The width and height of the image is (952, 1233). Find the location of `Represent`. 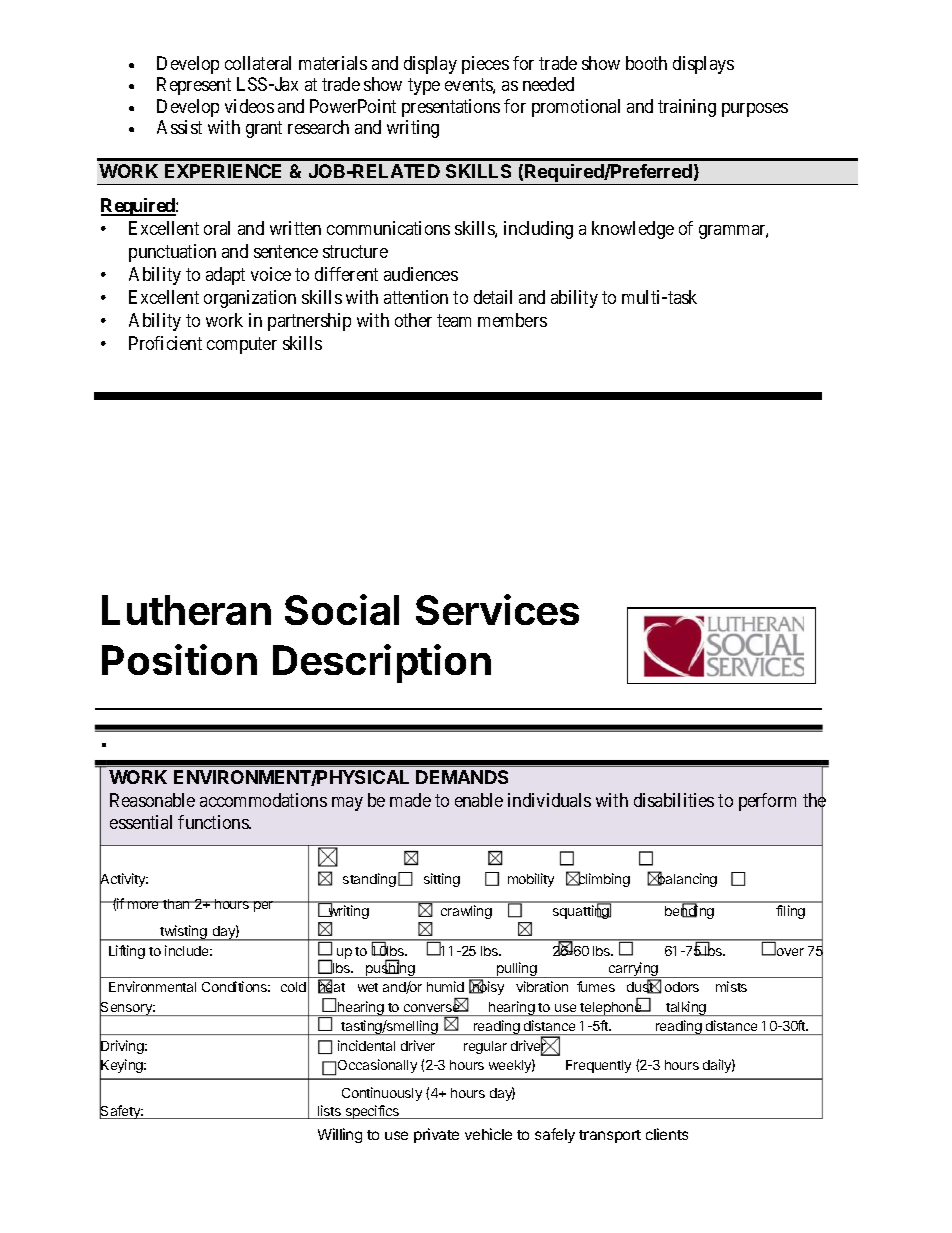

Represent is located at coordinates (194, 86).
